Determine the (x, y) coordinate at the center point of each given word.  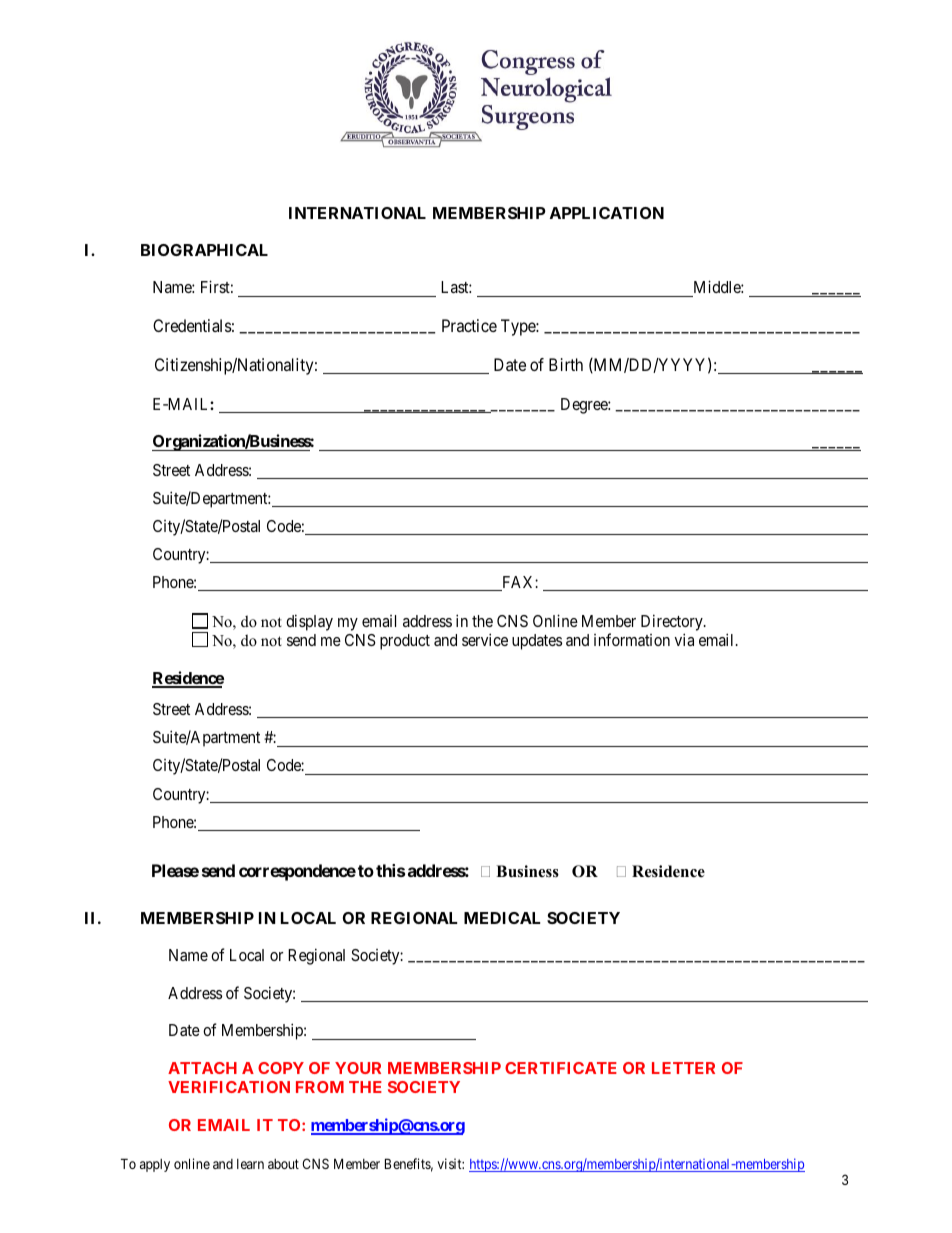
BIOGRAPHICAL (204, 250)
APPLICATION (607, 213)
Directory (673, 624)
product (405, 642)
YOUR (358, 1068)
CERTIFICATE (561, 1068)
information (632, 639)
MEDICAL (502, 918)
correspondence (297, 872)
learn (250, 1164)
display (309, 622)
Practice (469, 325)
